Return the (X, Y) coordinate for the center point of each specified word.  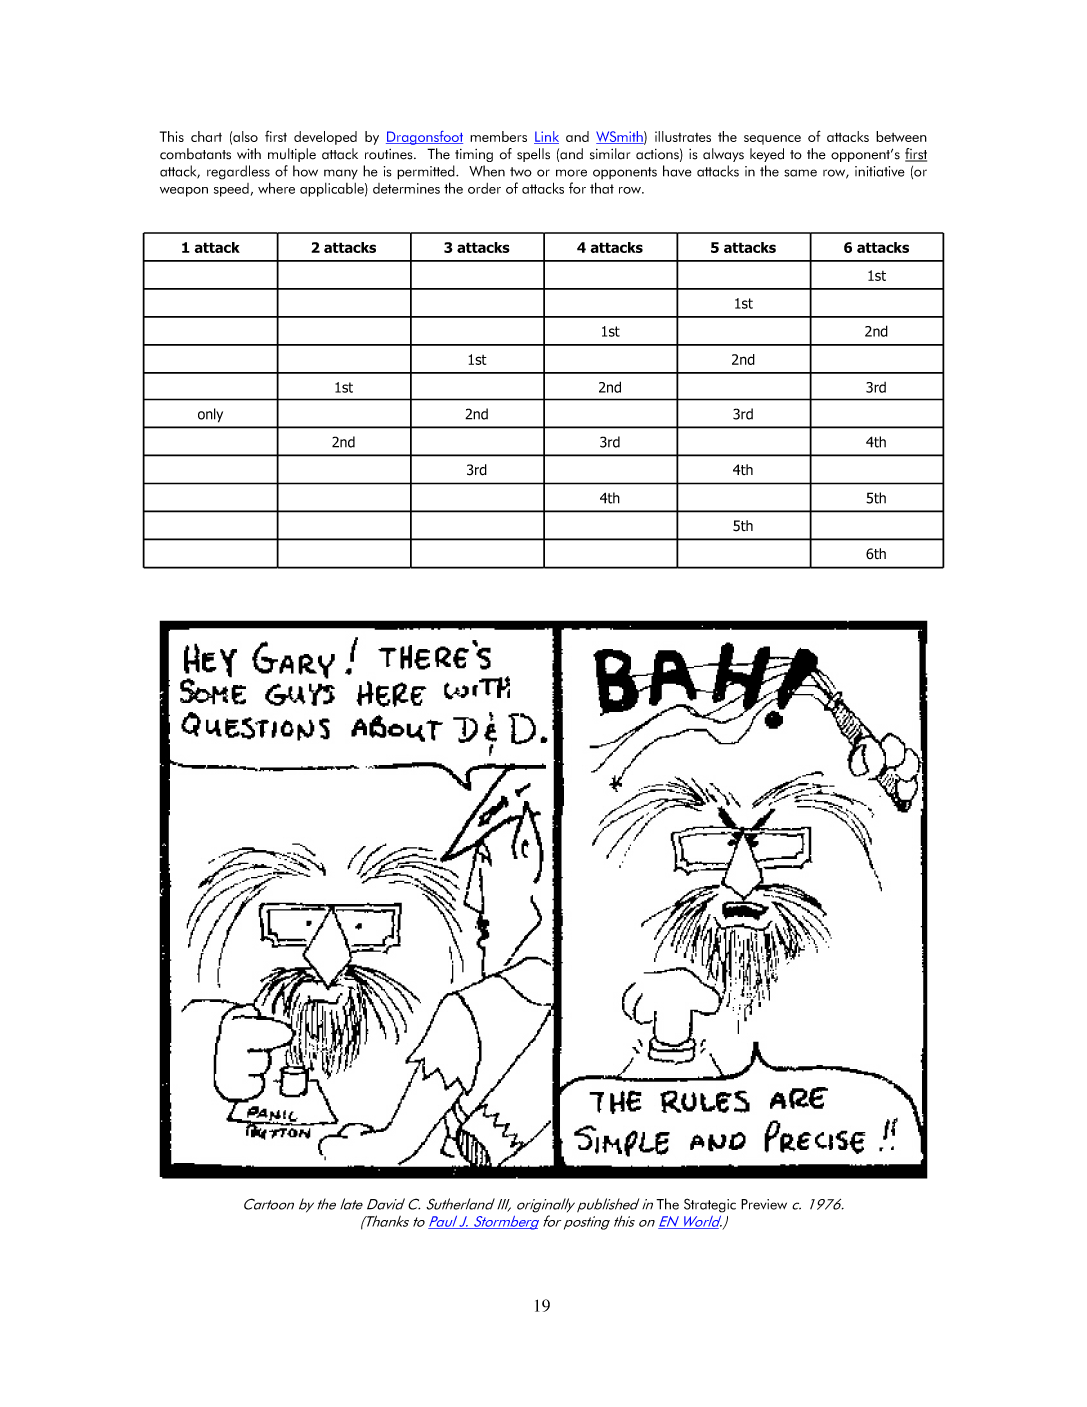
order (484, 188)
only (210, 415)
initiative (880, 171)
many (341, 174)
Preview (764, 1204)
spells (533, 155)
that (602, 188)
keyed (767, 155)
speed (231, 190)
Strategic (710, 1205)
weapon (184, 192)
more (571, 173)
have (677, 171)
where (276, 188)
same (800, 173)
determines (406, 188)
